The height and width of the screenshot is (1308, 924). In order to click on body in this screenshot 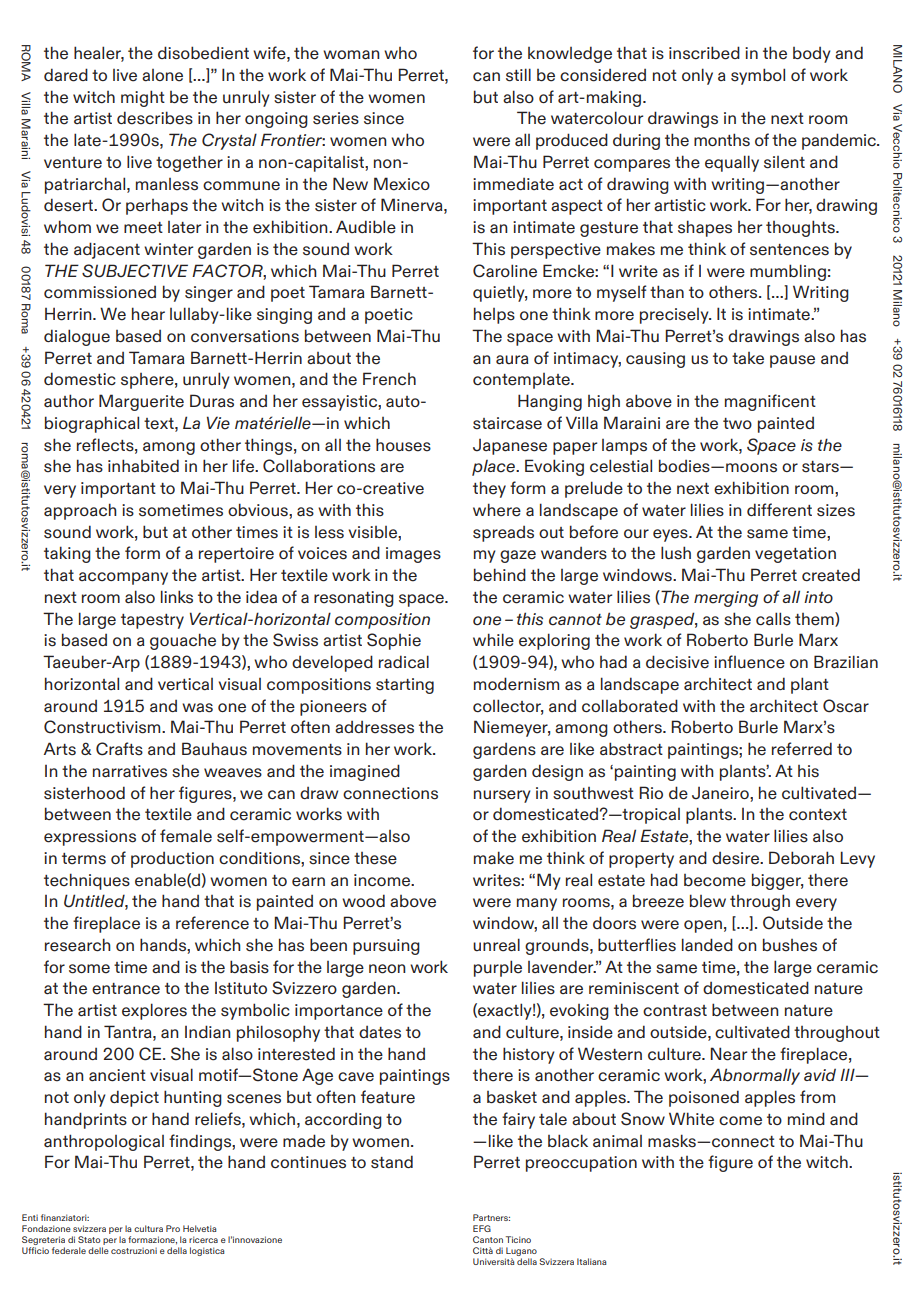, I will do `click(812, 55)`.
